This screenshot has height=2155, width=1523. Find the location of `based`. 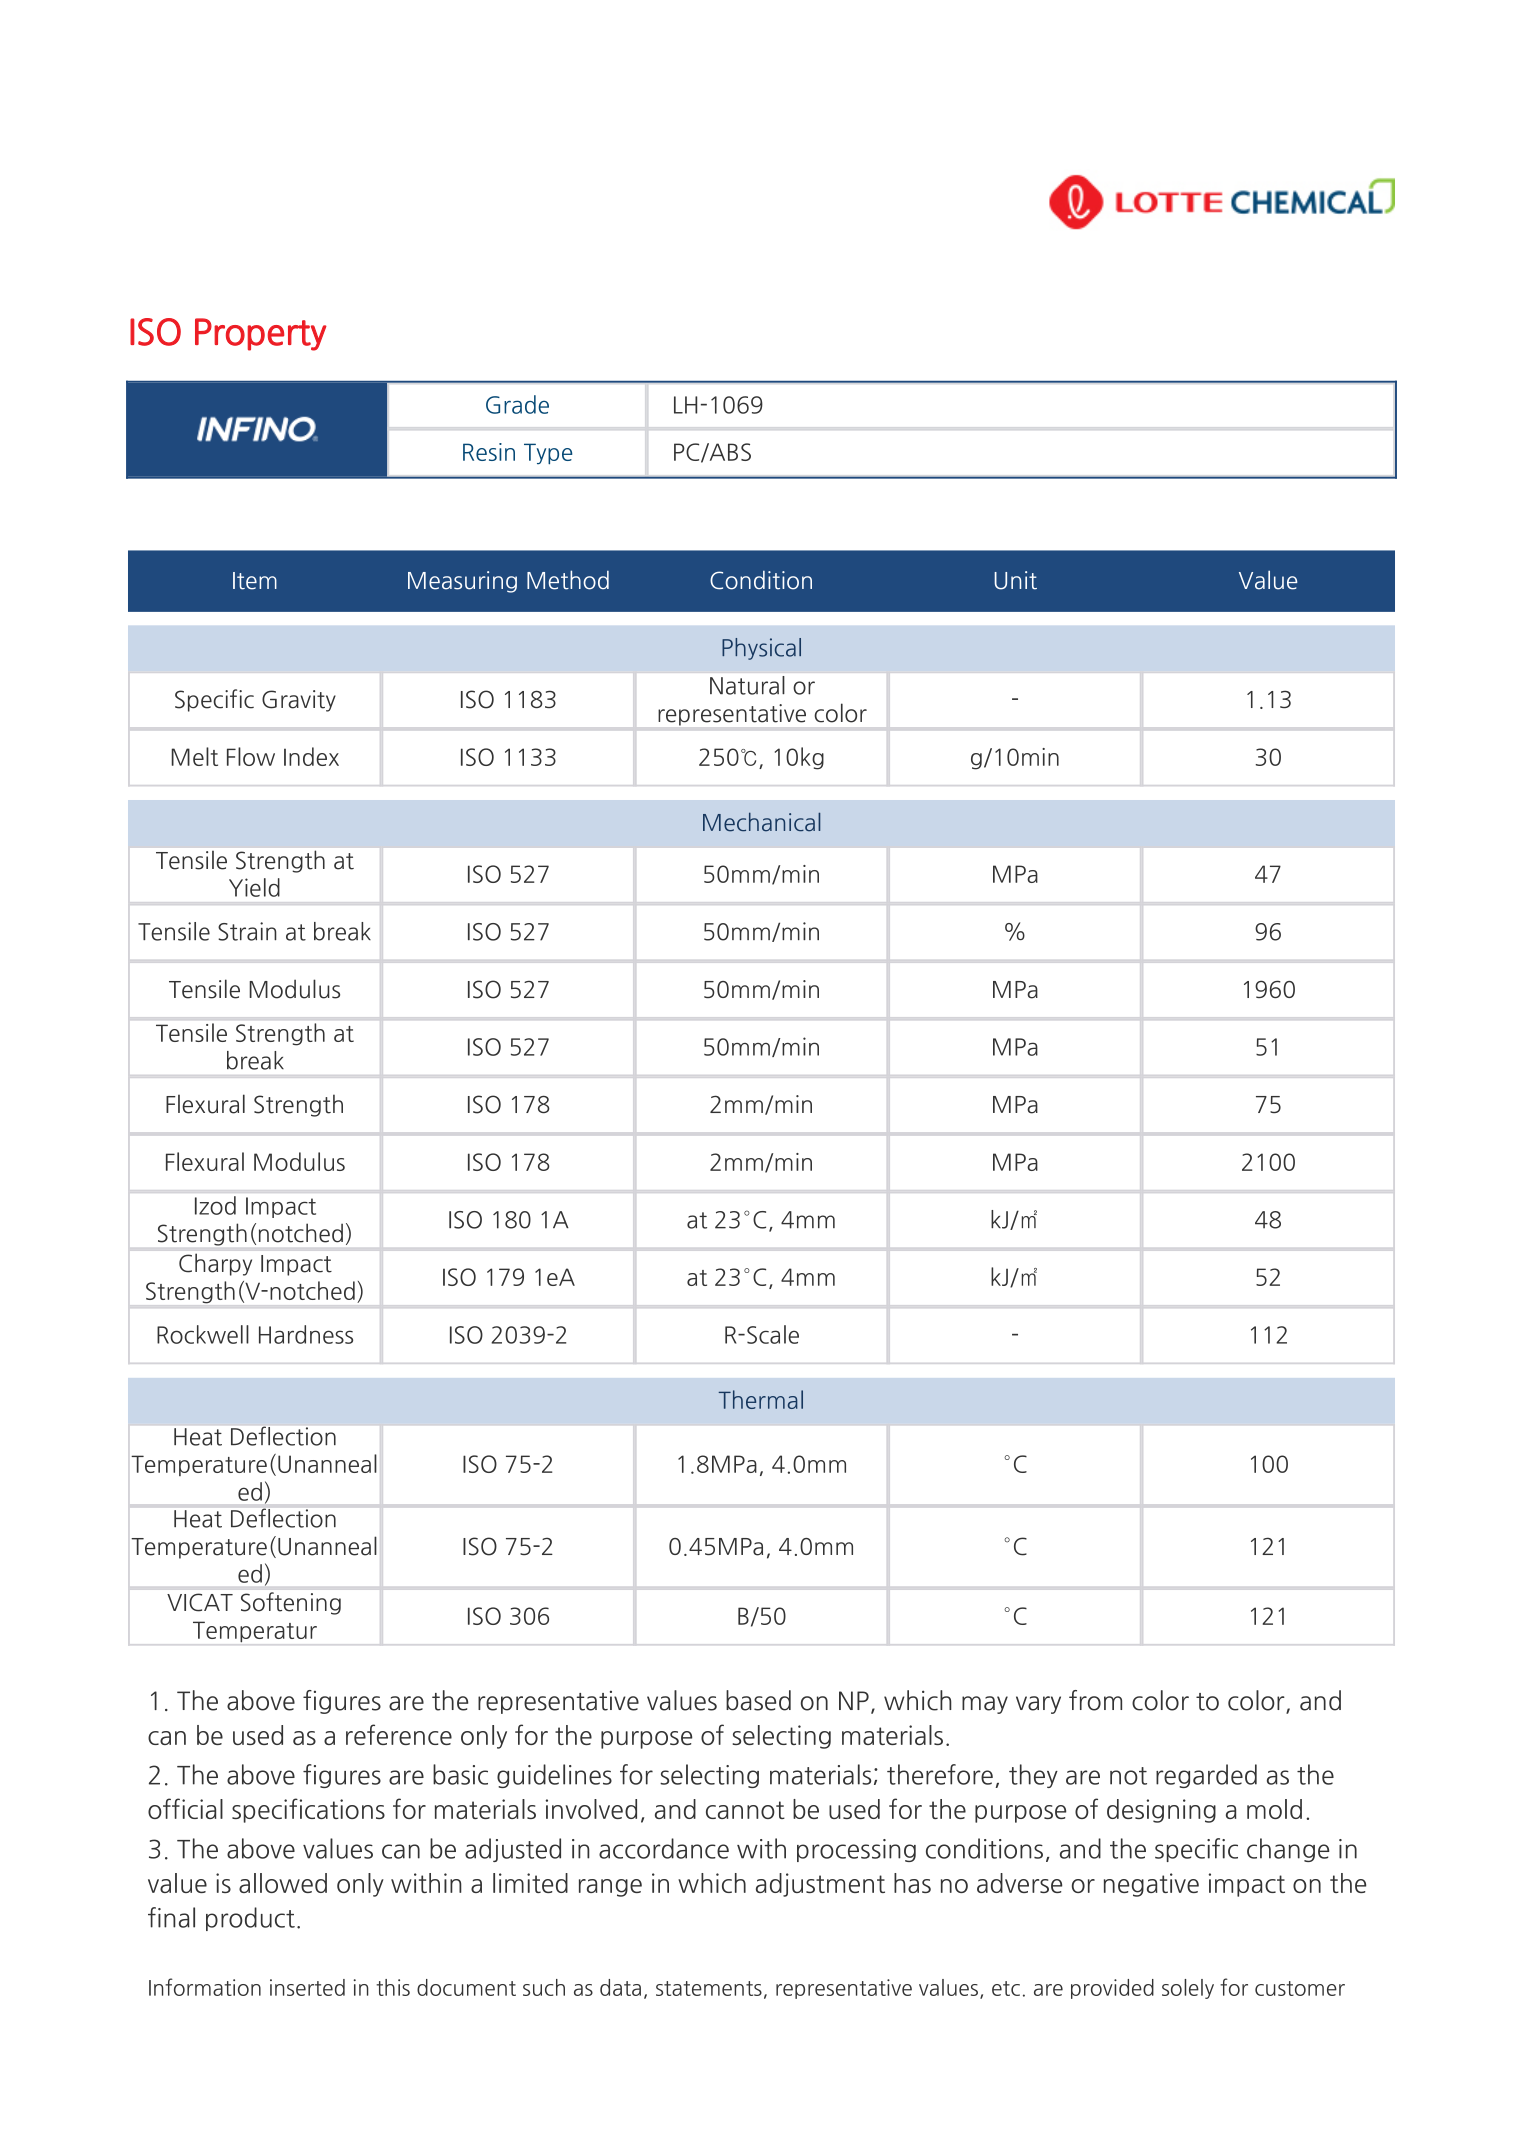

based is located at coordinates (758, 1700).
